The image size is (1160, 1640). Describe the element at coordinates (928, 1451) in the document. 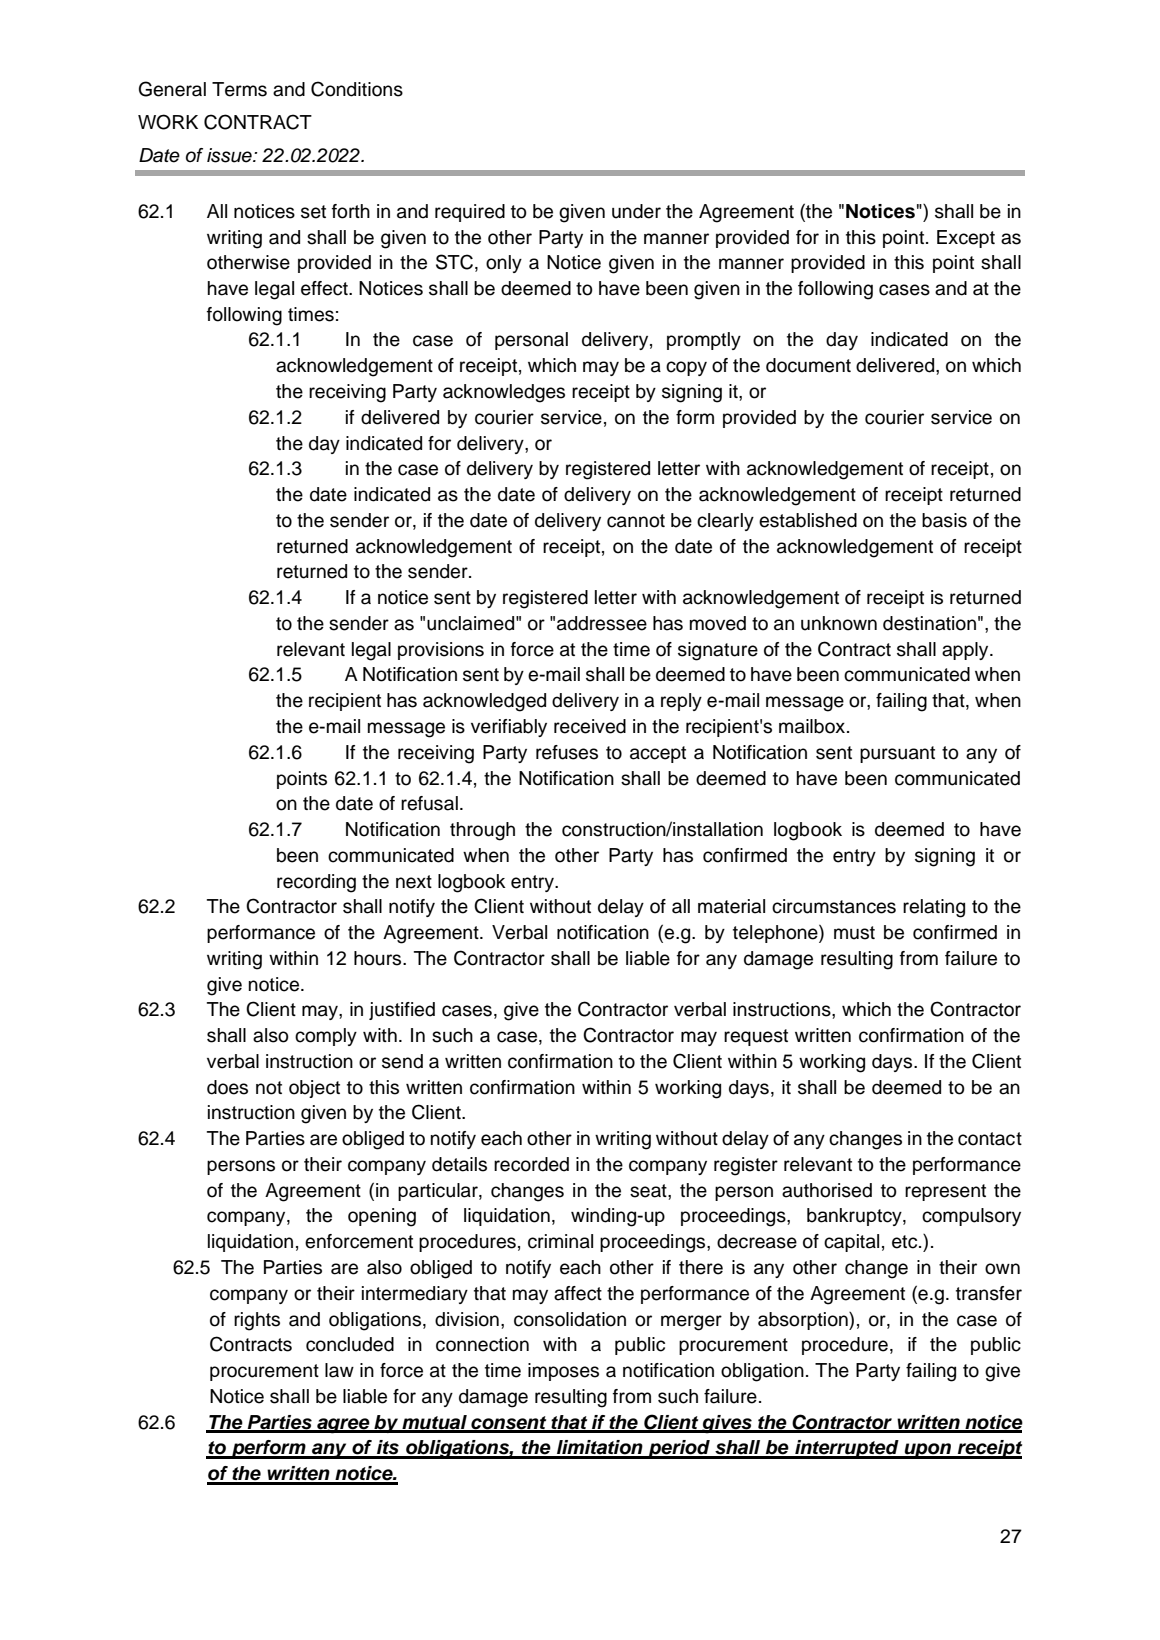

I see `upon` at that location.
